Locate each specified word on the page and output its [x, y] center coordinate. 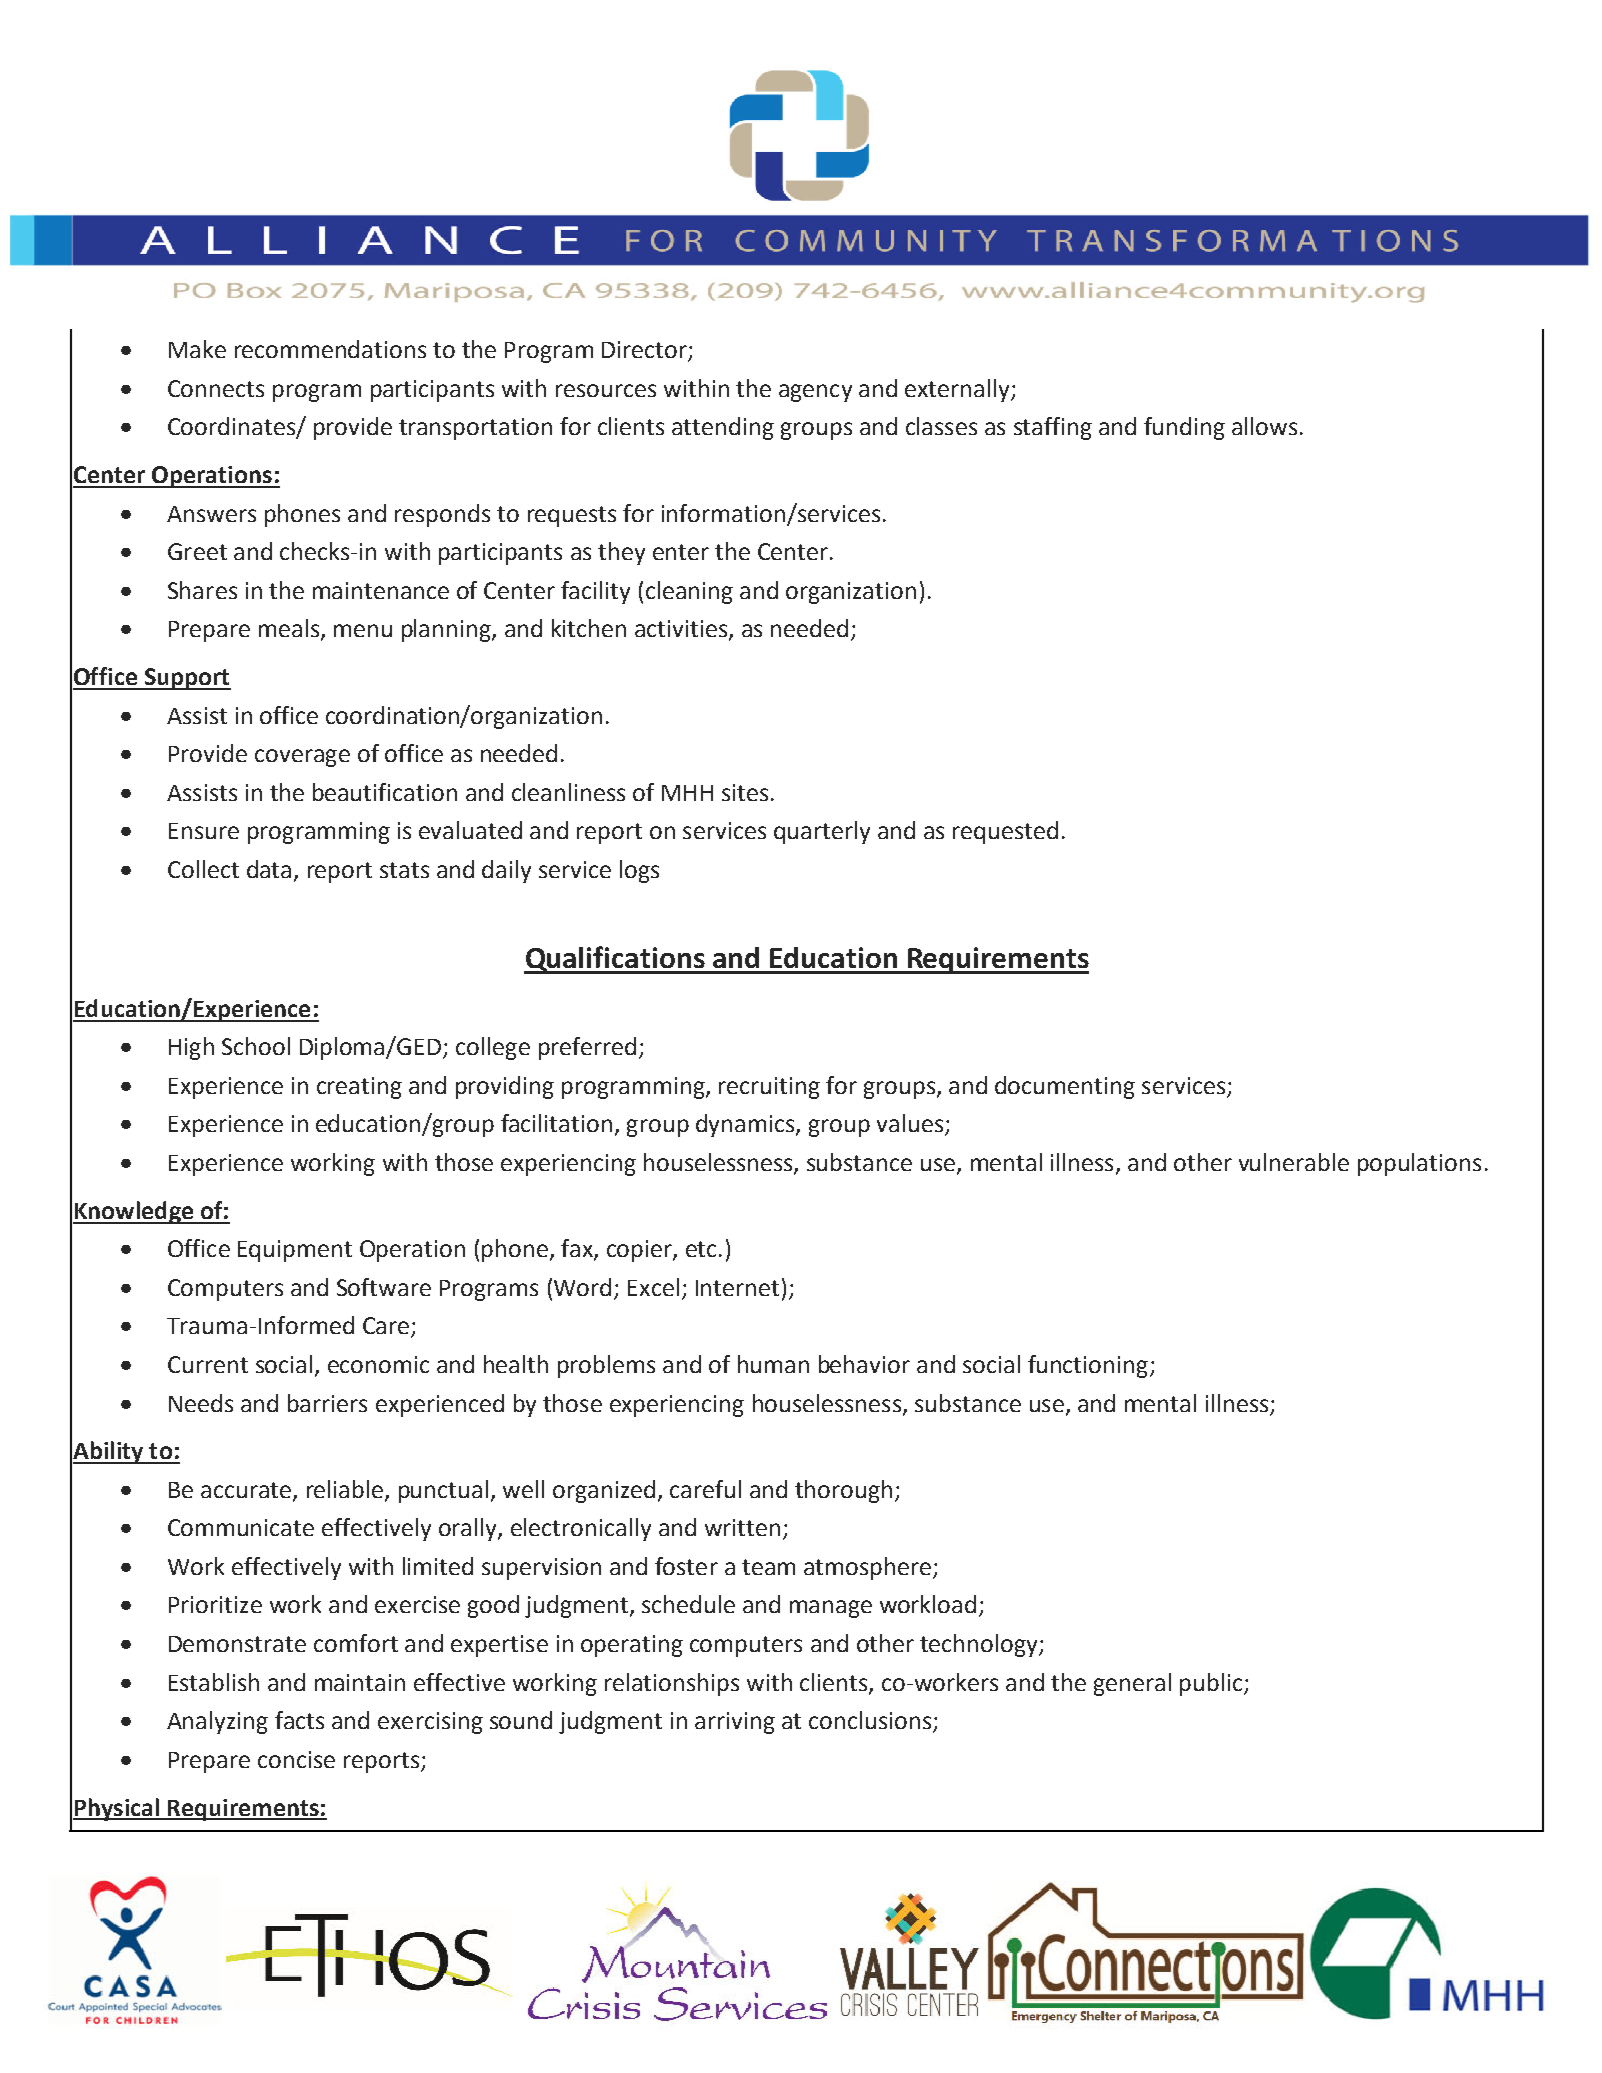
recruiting [769, 1088]
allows [1264, 426]
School [256, 1046]
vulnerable [1294, 1162]
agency [815, 393]
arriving [735, 1723]
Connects [216, 388]
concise [296, 1759]
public [1211, 1684]
